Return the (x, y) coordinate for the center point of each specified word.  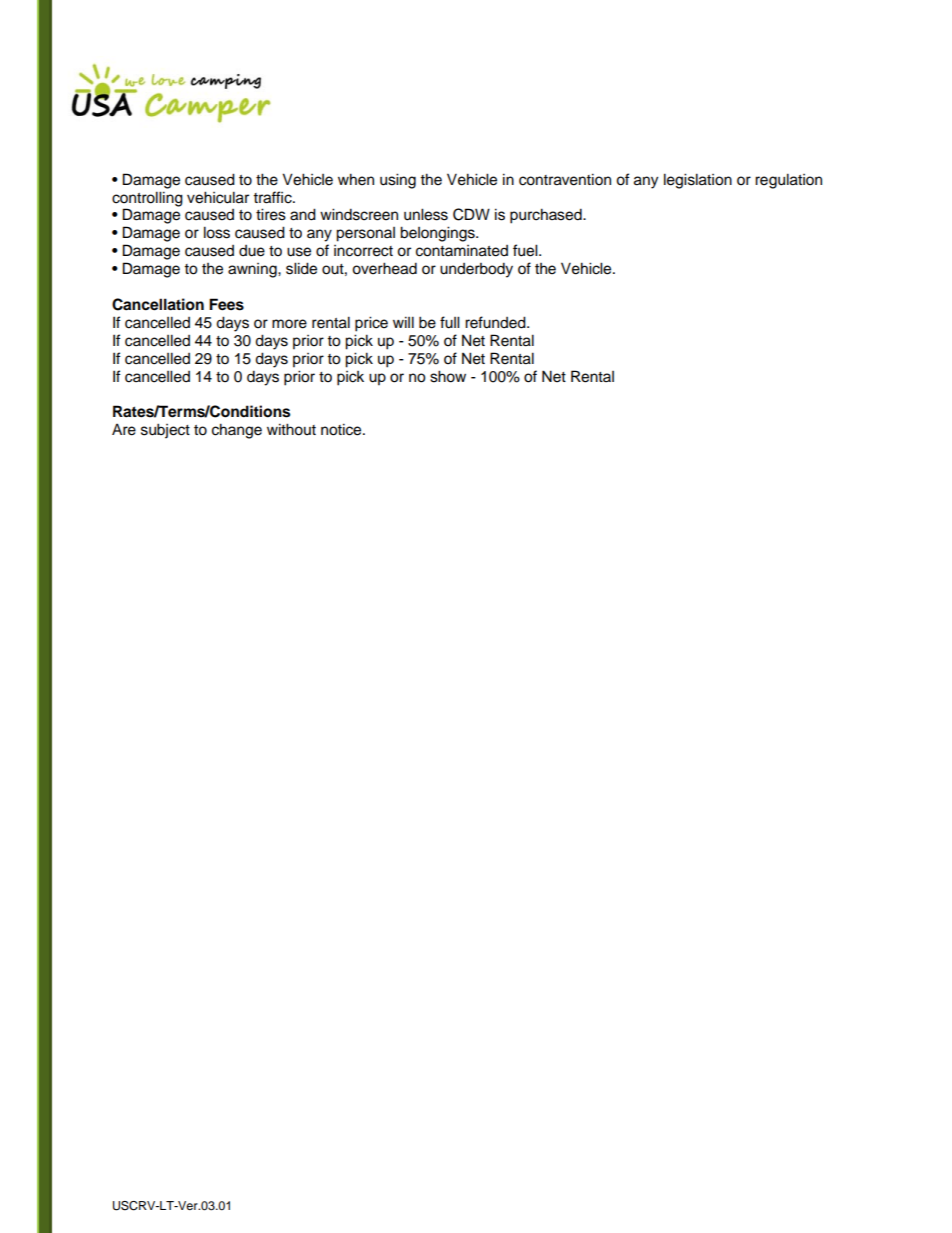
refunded (496, 322)
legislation (698, 181)
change (237, 431)
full (450, 322)
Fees (226, 304)
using (398, 181)
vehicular (218, 197)
